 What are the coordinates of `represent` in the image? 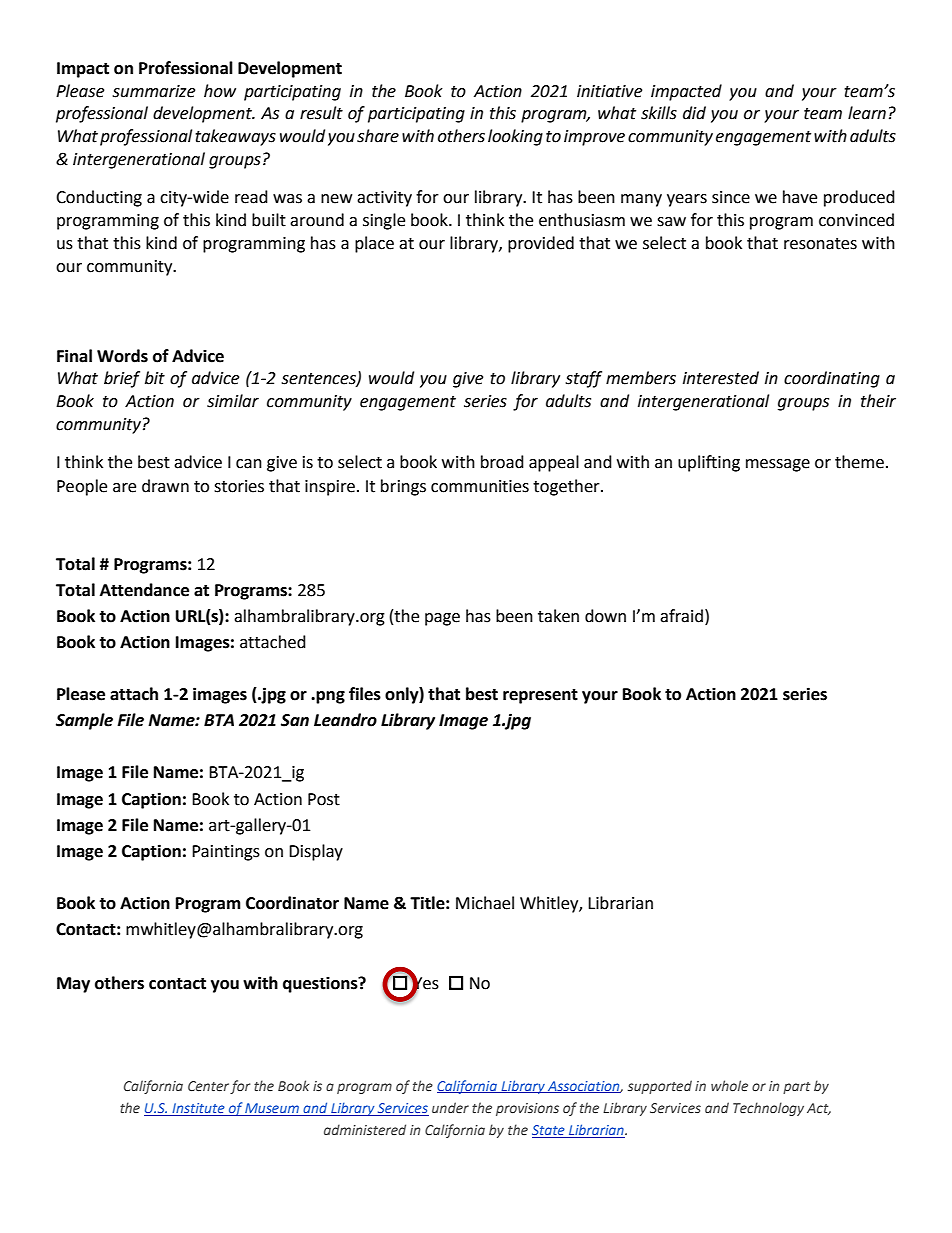 It's located at (540, 696).
